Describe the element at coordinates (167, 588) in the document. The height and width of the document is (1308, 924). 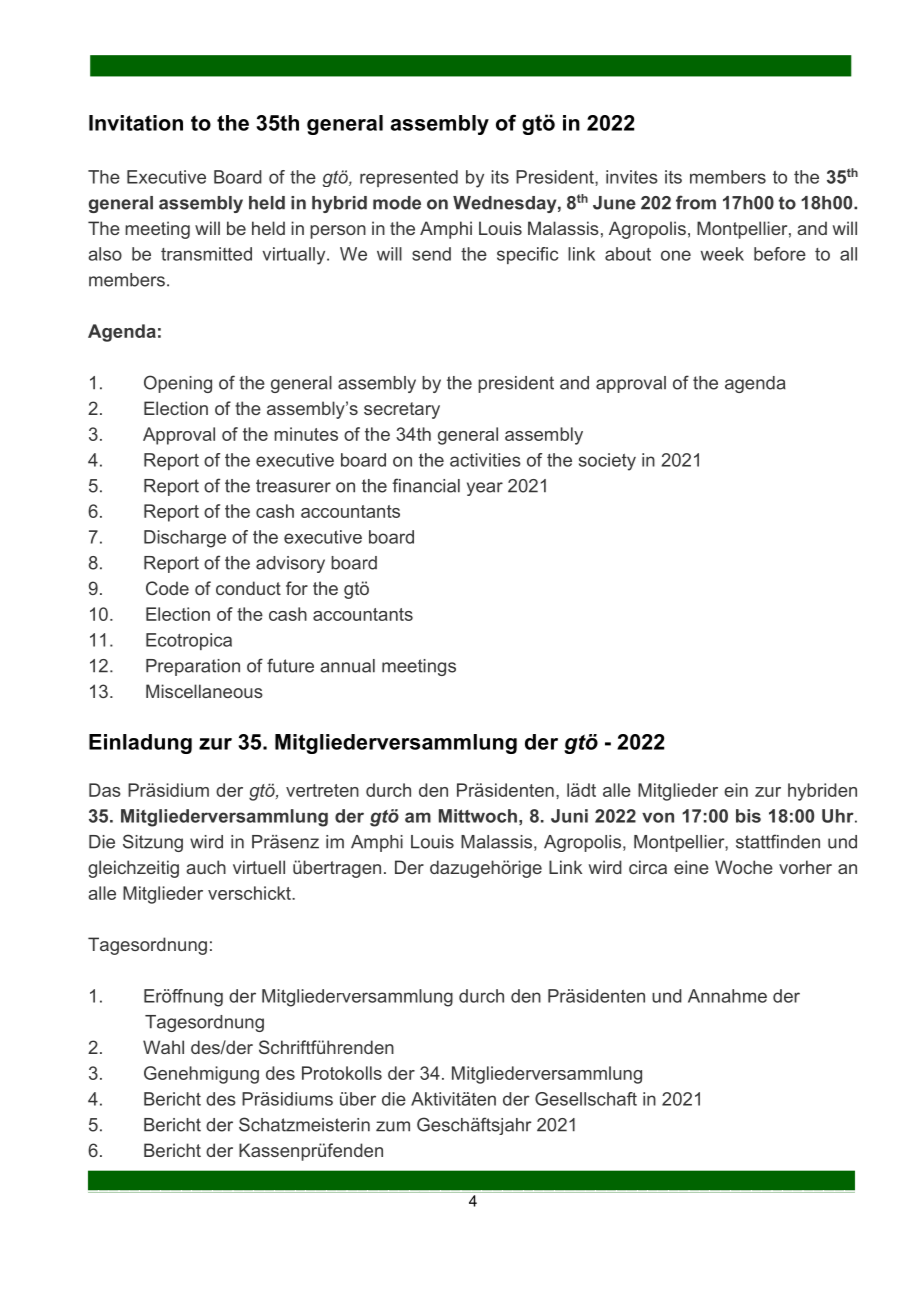
I see `Code` at that location.
